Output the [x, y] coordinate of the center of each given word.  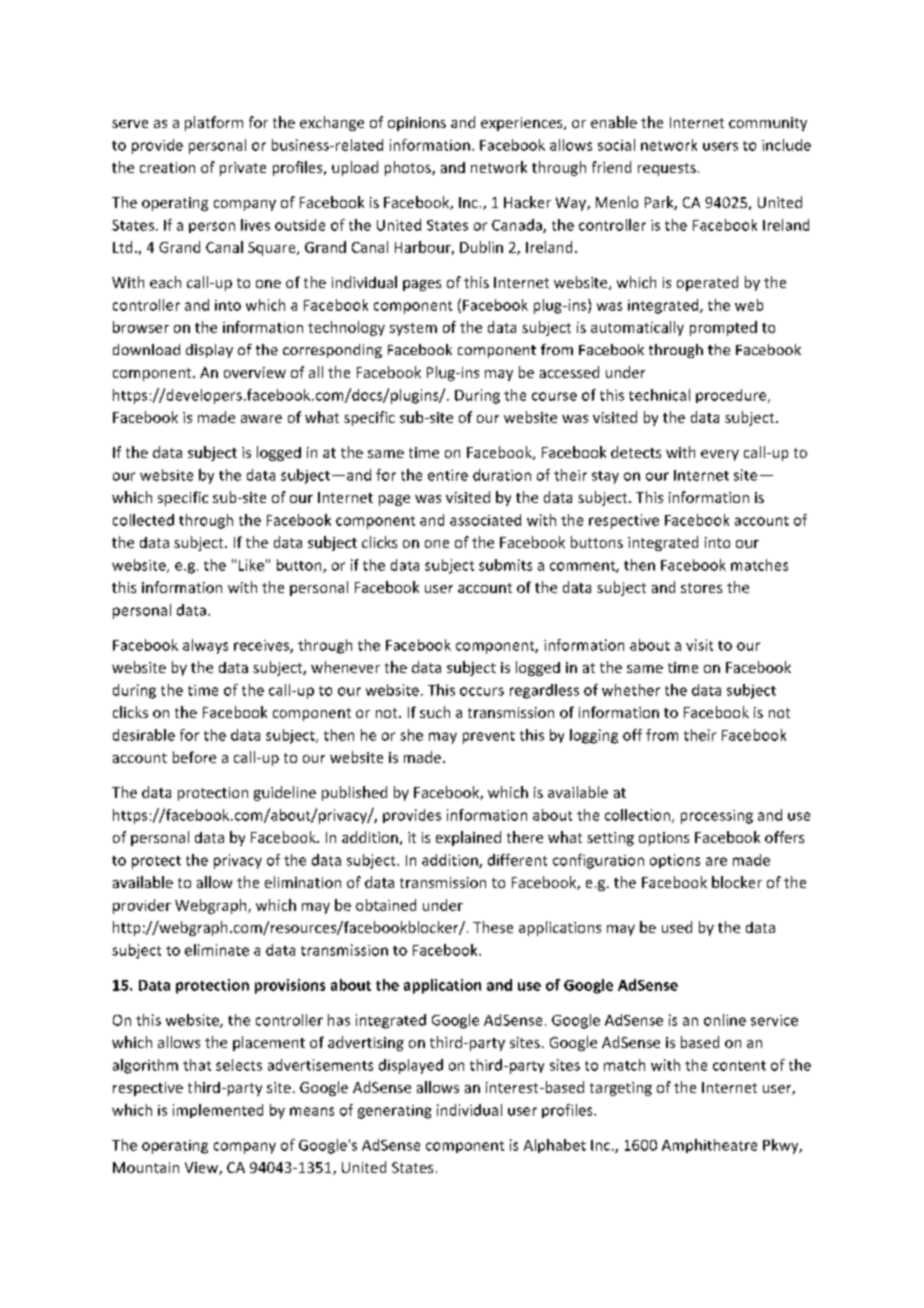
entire [448, 475]
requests [667, 169]
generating [394, 1112]
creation [167, 167]
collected [143, 520]
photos [409, 168]
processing [717, 817]
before [194, 757]
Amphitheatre [709, 1146]
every [720, 455]
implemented [218, 1111]
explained [468, 838]
